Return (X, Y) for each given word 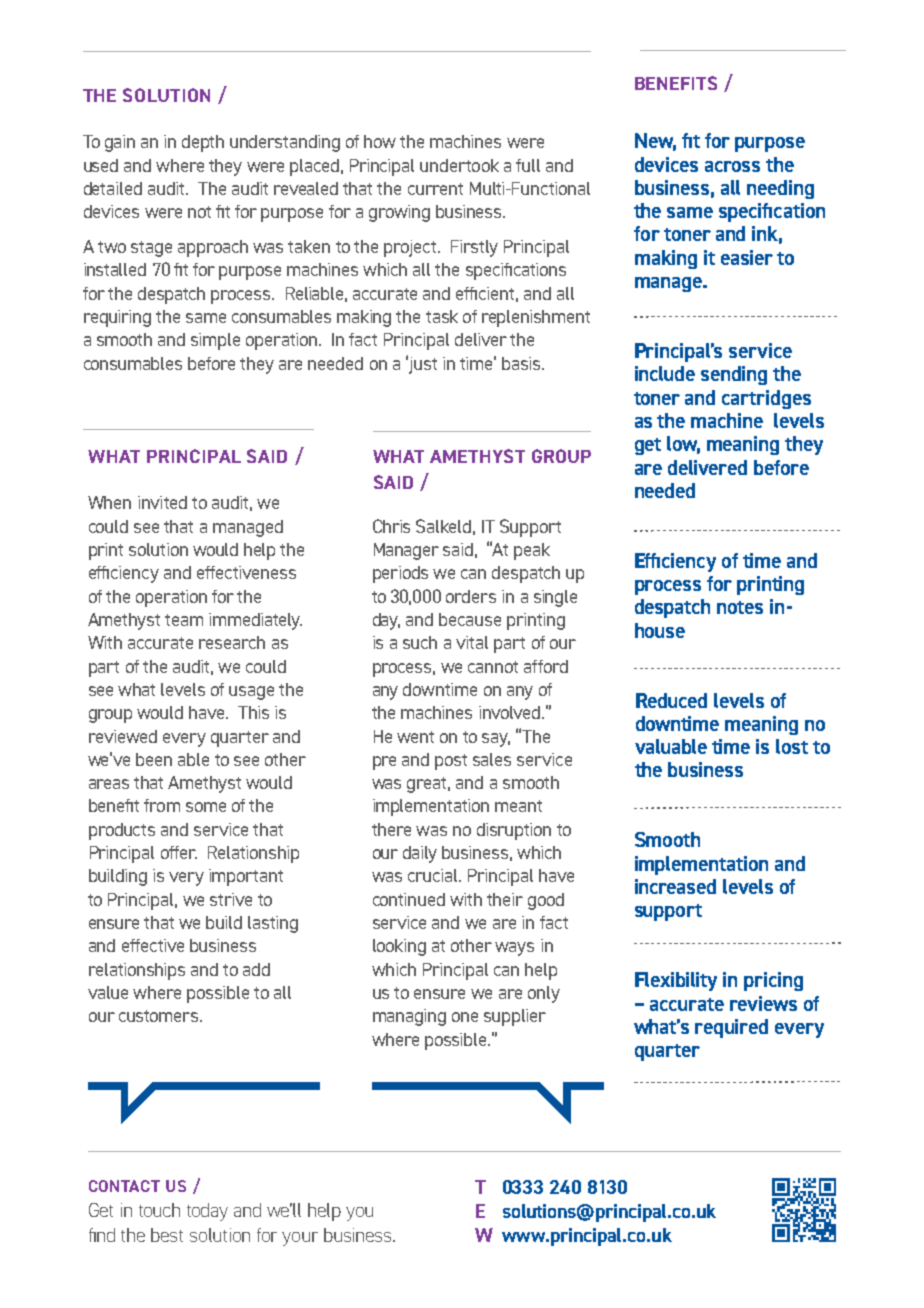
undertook (459, 165)
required (731, 1028)
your (300, 1239)
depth (203, 143)
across (732, 166)
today (207, 1212)
